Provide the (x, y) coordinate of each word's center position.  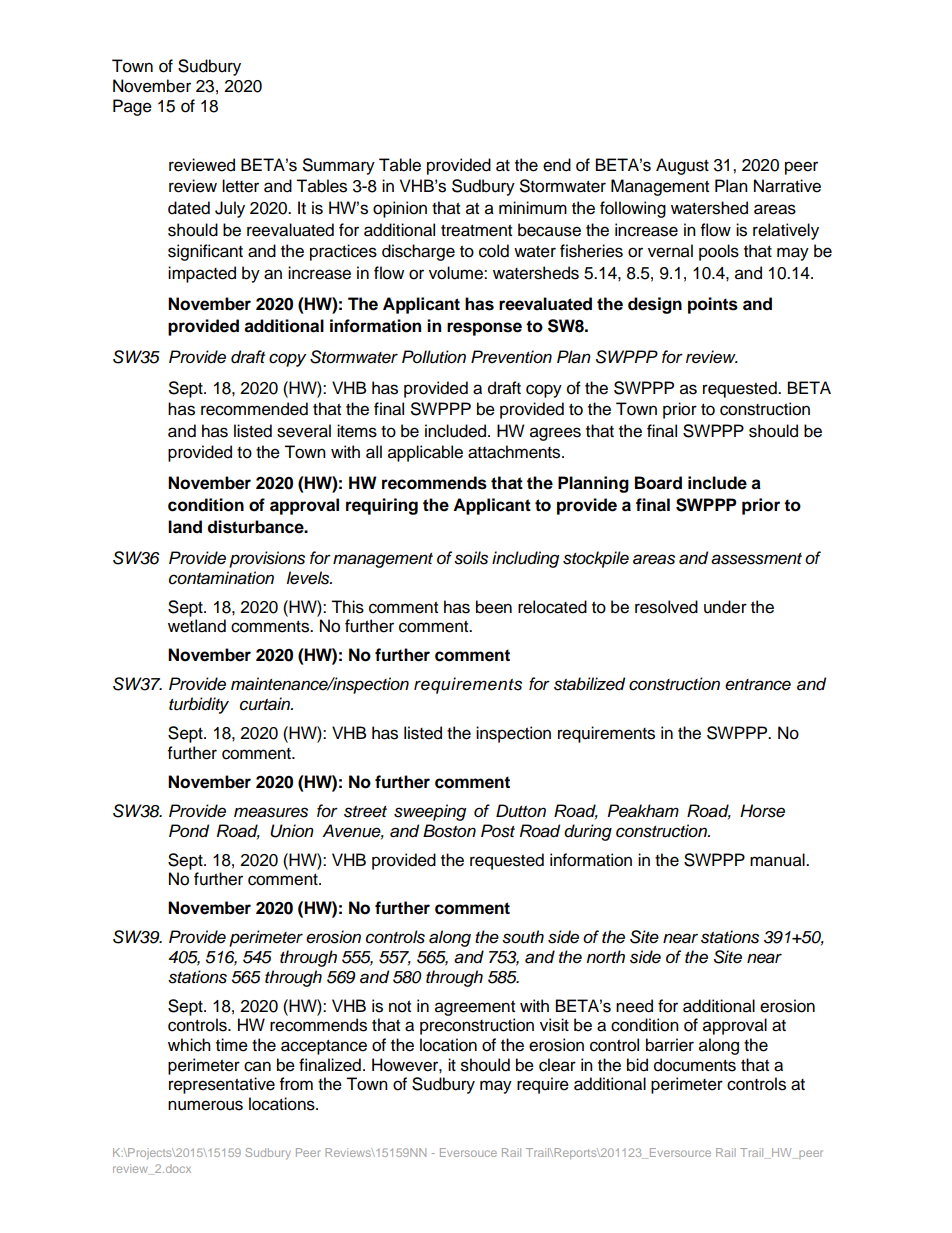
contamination (221, 578)
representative (222, 1085)
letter (240, 186)
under (725, 607)
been (494, 607)
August (682, 166)
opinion (400, 209)
